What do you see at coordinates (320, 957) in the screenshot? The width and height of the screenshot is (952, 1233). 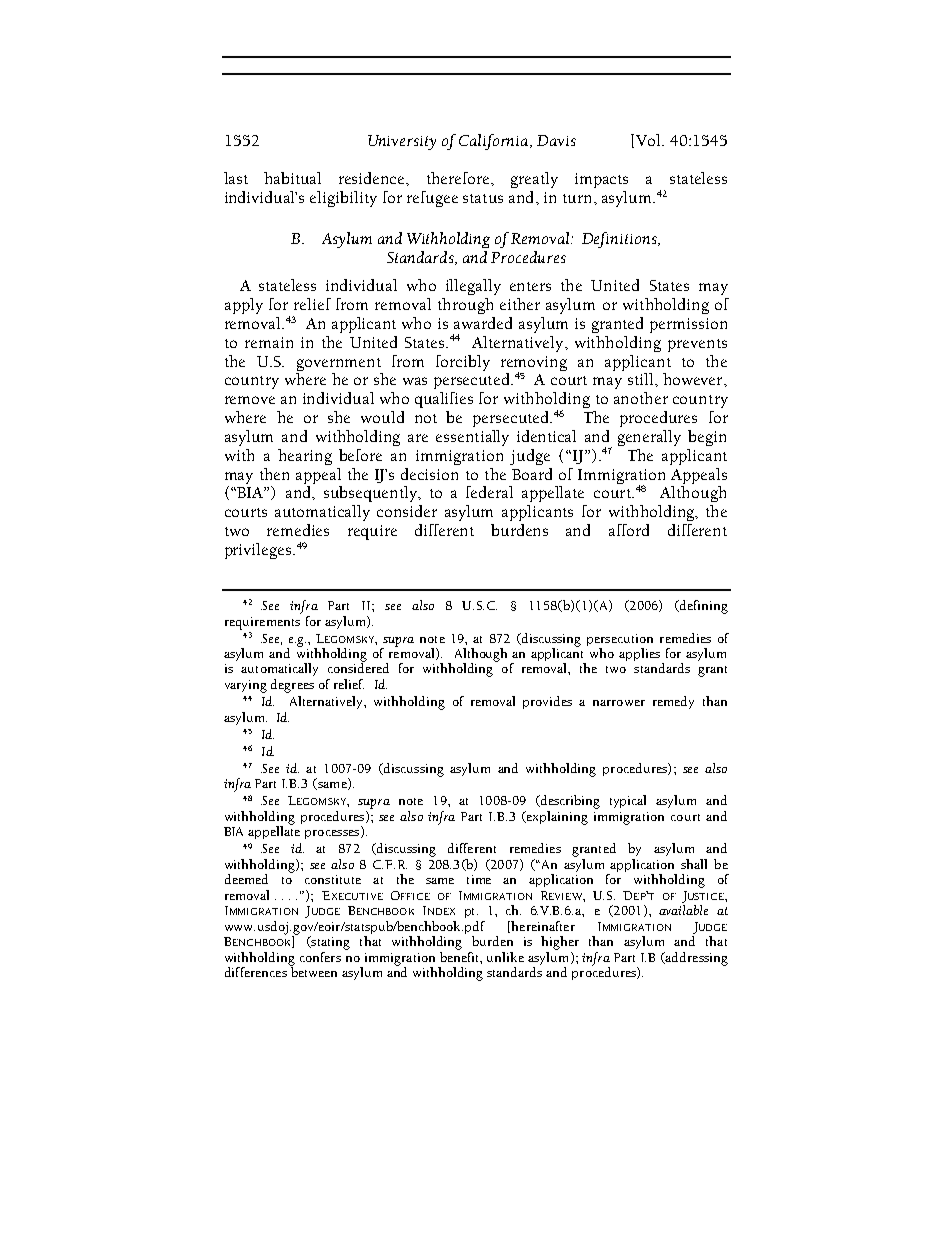 I see `confers` at bounding box center [320, 957].
